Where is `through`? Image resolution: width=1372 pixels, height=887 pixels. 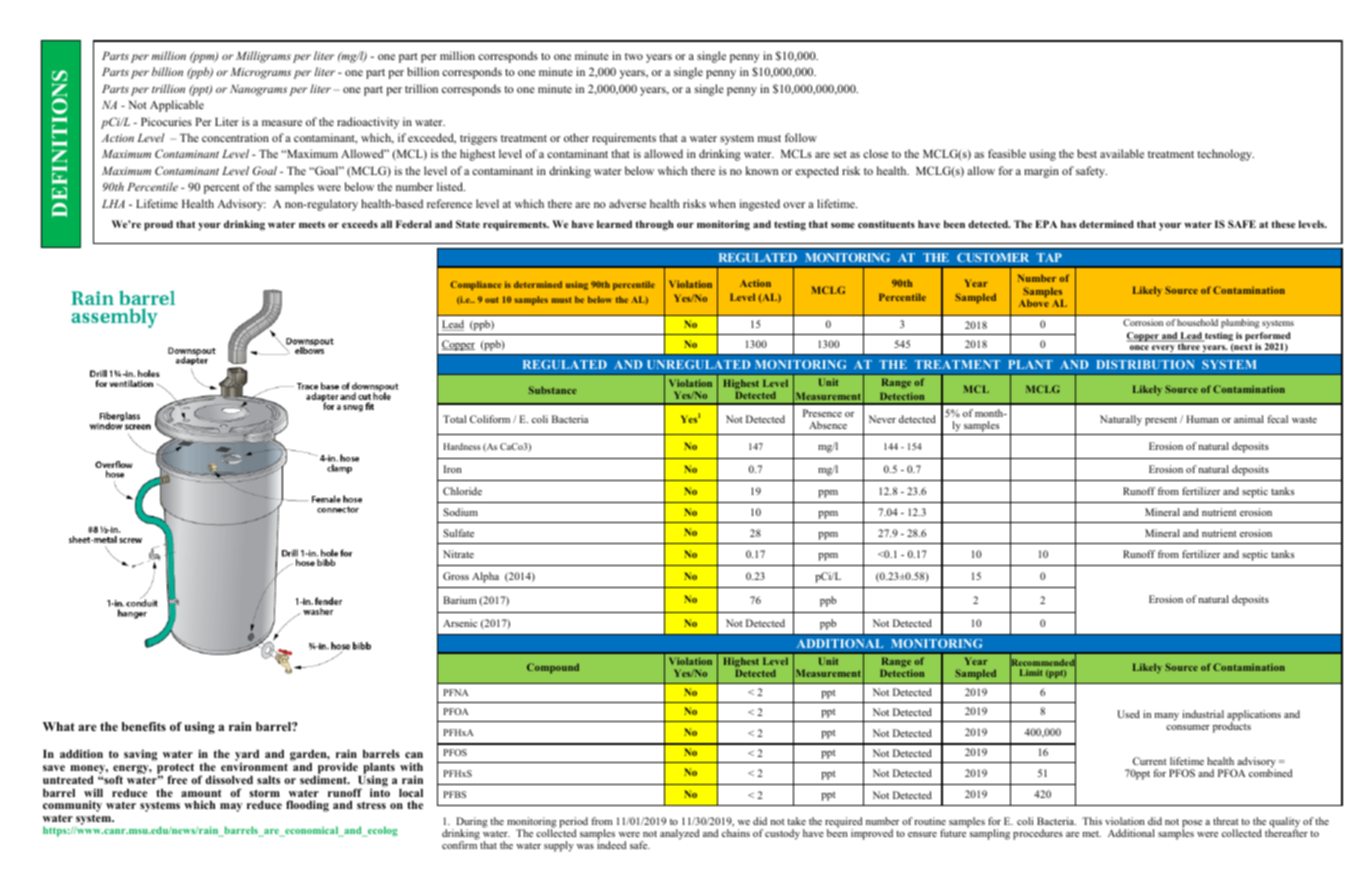
through is located at coordinates (654, 225).
